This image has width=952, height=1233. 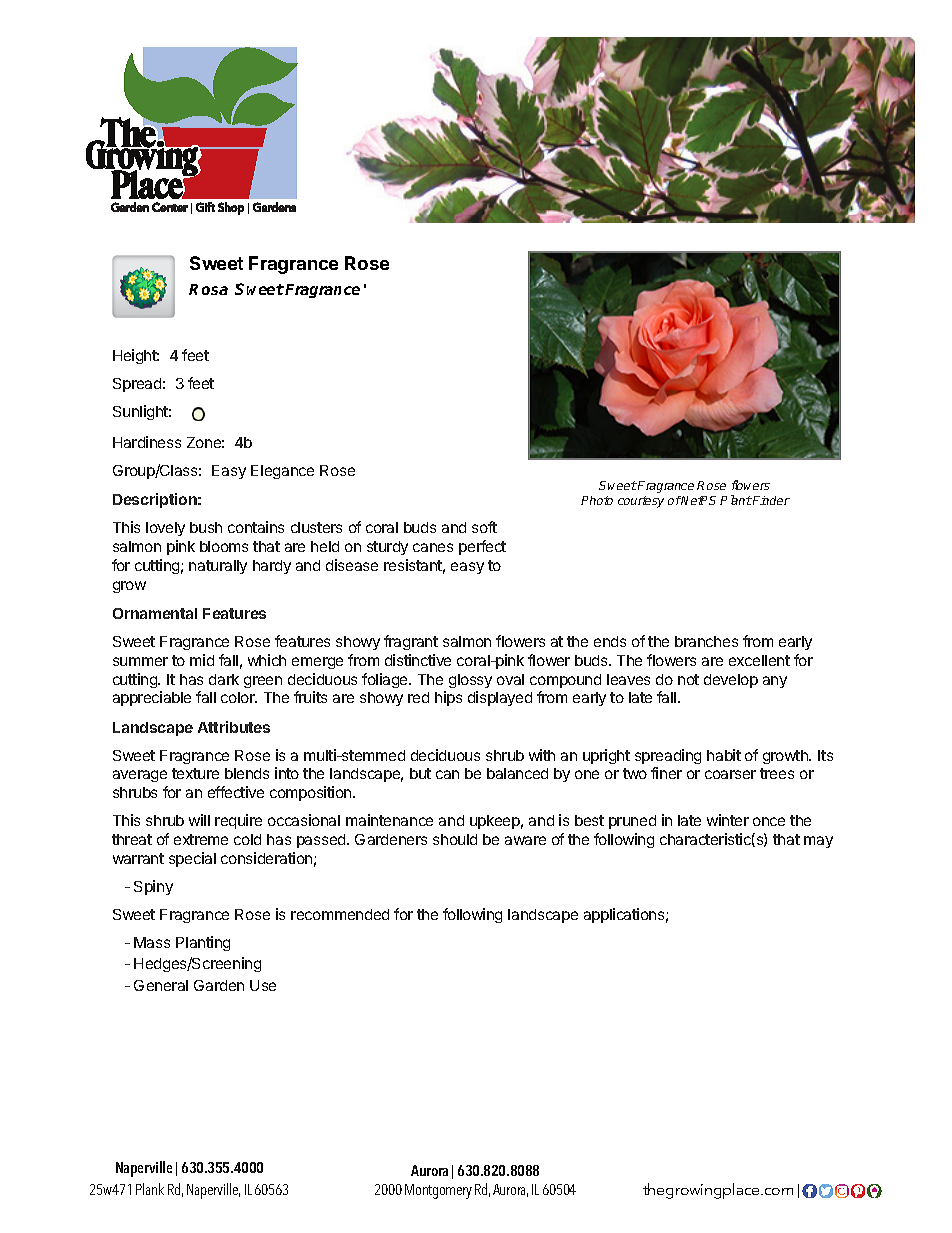 I want to click on winter, so click(x=728, y=820).
